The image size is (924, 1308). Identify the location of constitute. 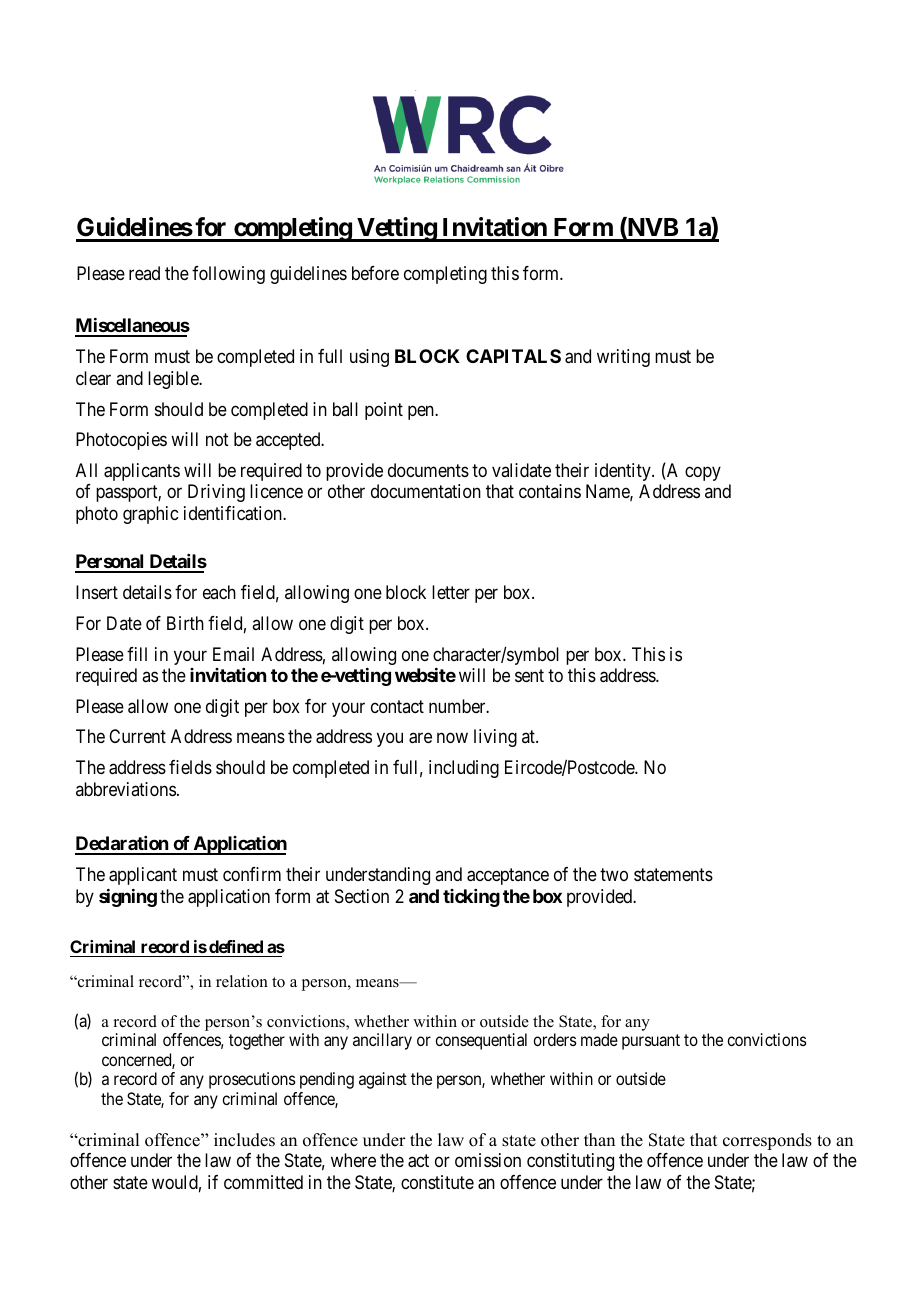
(437, 1182).
